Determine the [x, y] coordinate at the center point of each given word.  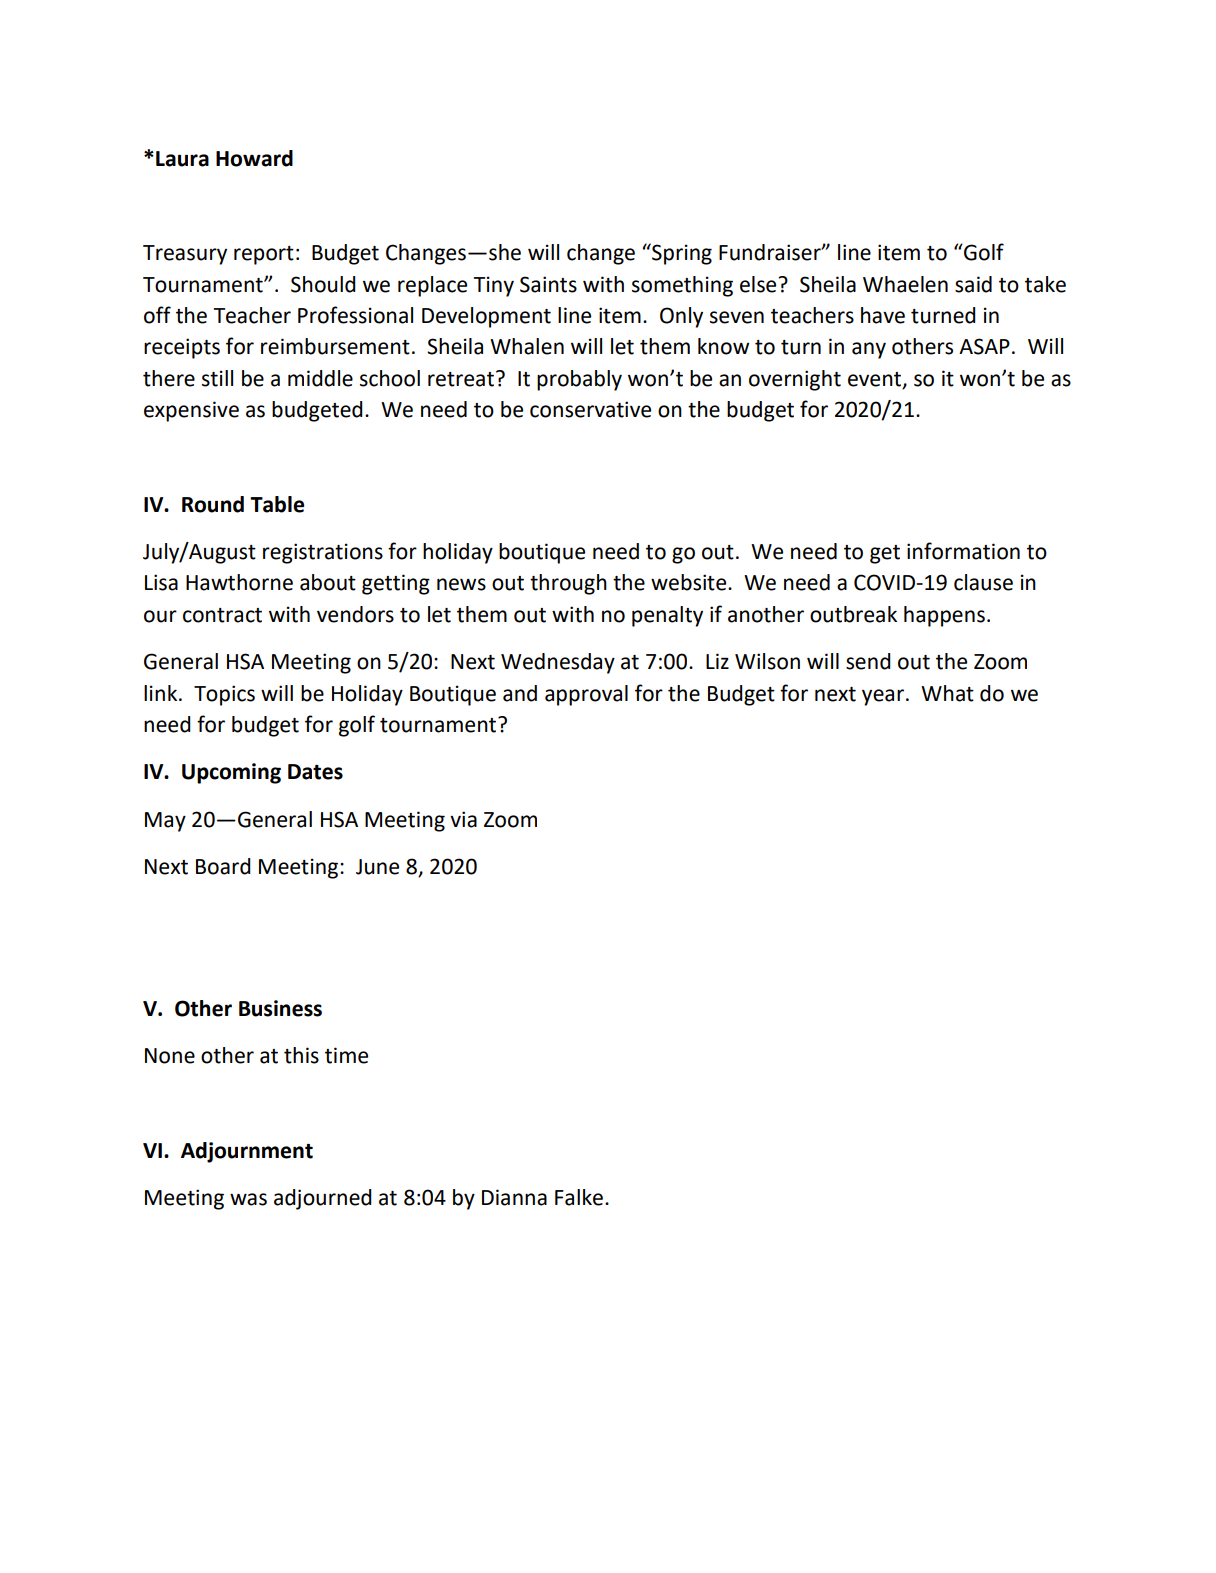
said [973, 284]
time [346, 1055]
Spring [681, 254]
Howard [254, 158]
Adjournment [247, 1152]
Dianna [514, 1197]
